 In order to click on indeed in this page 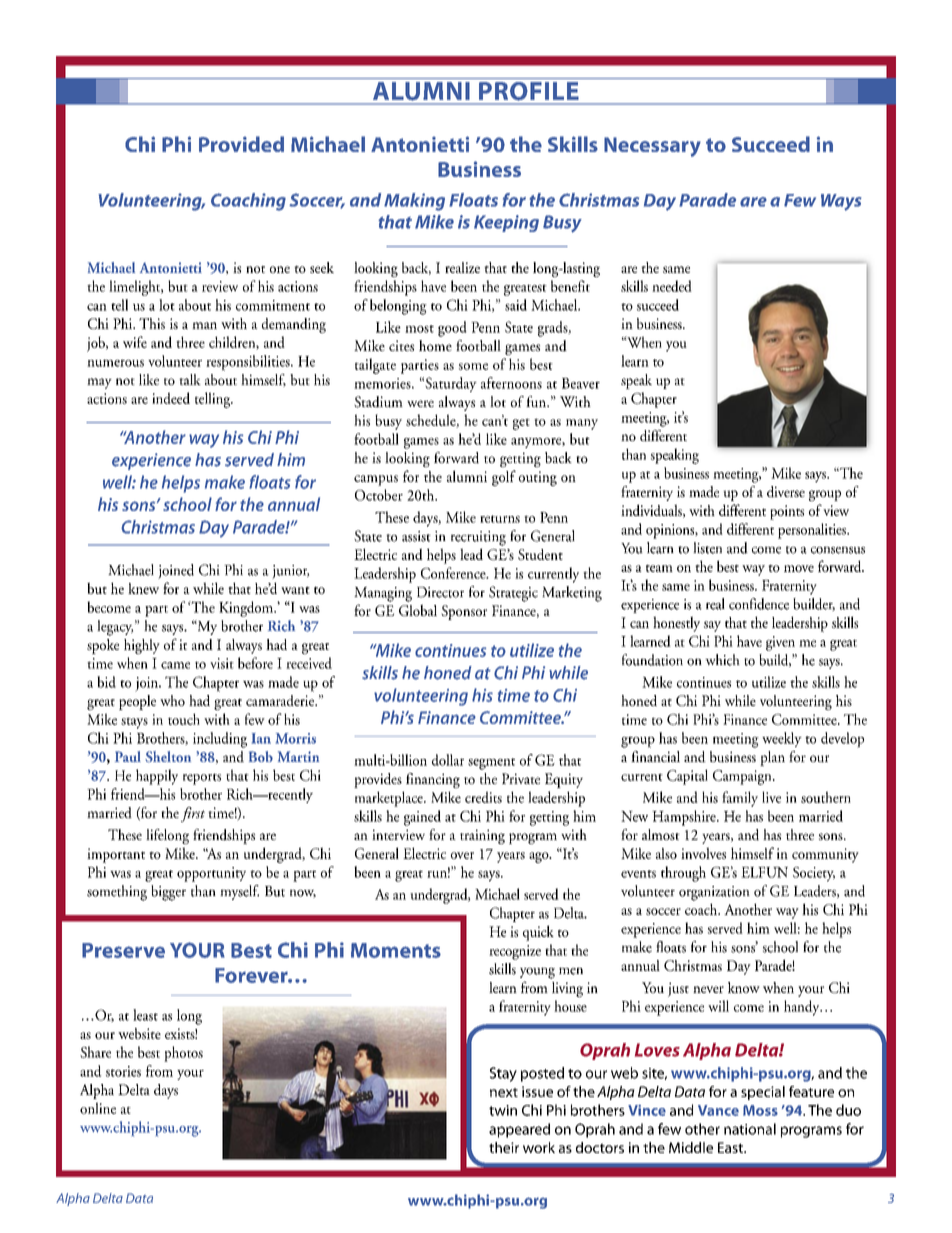, I will do `click(171, 398)`.
